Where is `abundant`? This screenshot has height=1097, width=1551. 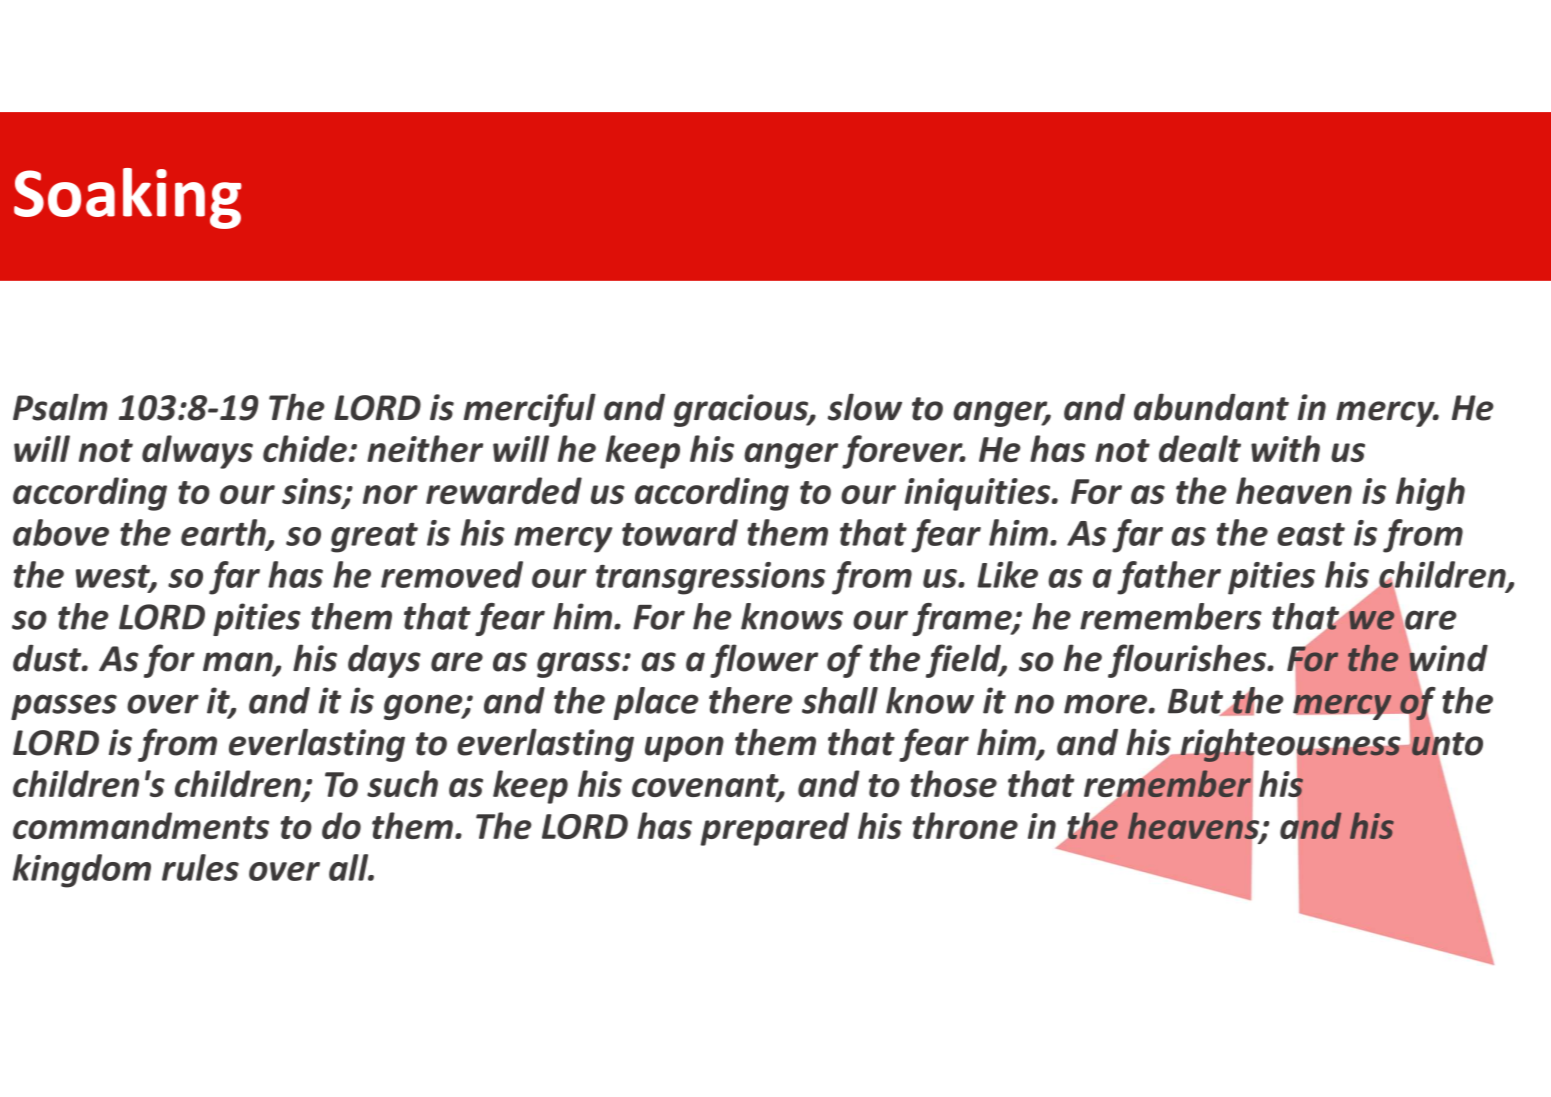
abundant is located at coordinates (1211, 407).
